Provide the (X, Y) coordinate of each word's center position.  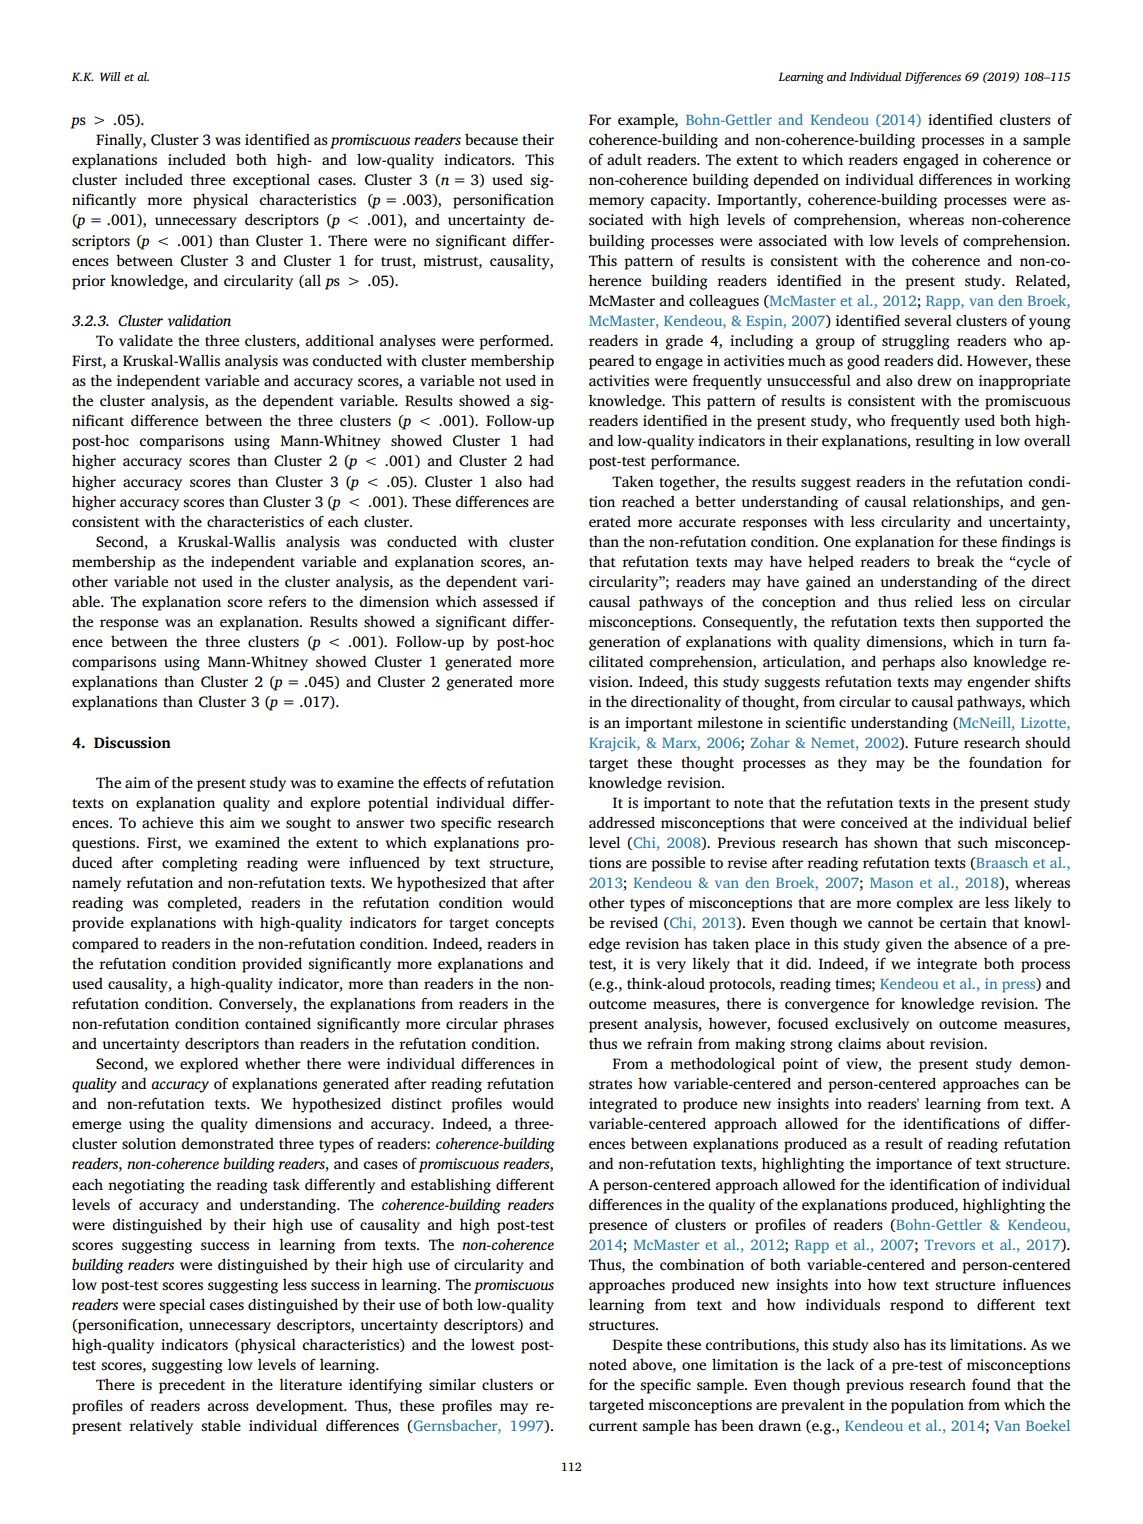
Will (110, 76)
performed (515, 342)
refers (287, 601)
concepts (524, 925)
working (1043, 181)
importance (914, 1165)
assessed (510, 601)
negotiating (146, 1186)
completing (200, 864)
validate (146, 340)
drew (934, 380)
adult (624, 159)
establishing (451, 1186)
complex (924, 904)
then (955, 621)
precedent (192, 1386)
